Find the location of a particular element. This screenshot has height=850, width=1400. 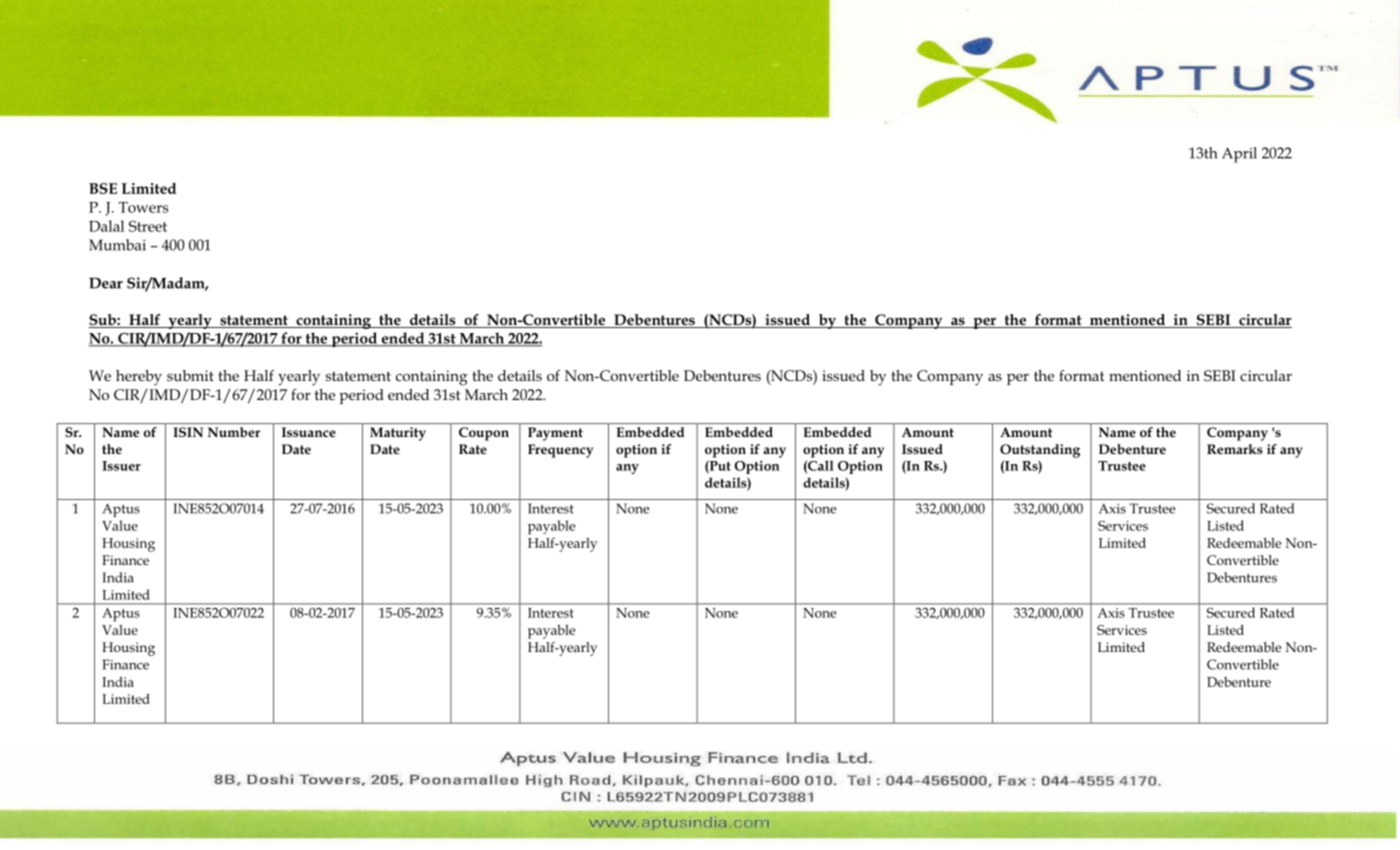

BSE is located at coordinates (103, 188).
